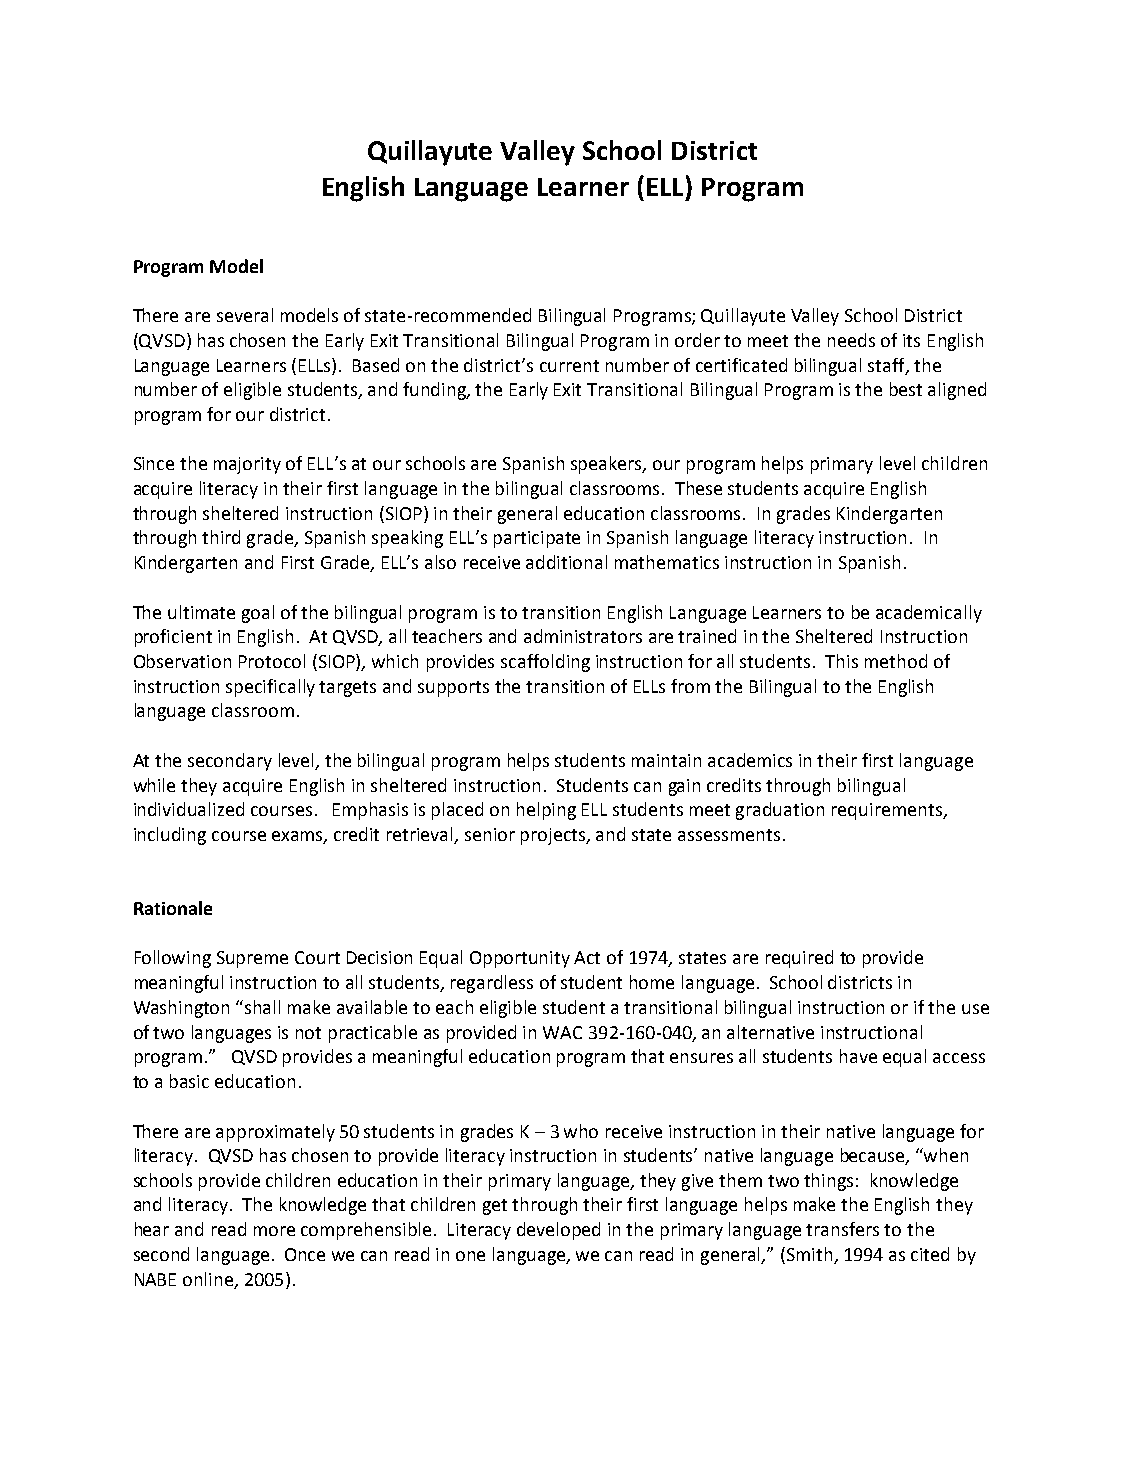 The height and width of the screenshot is (1457, 1126). I want to click on needs, so click(851, 340).
